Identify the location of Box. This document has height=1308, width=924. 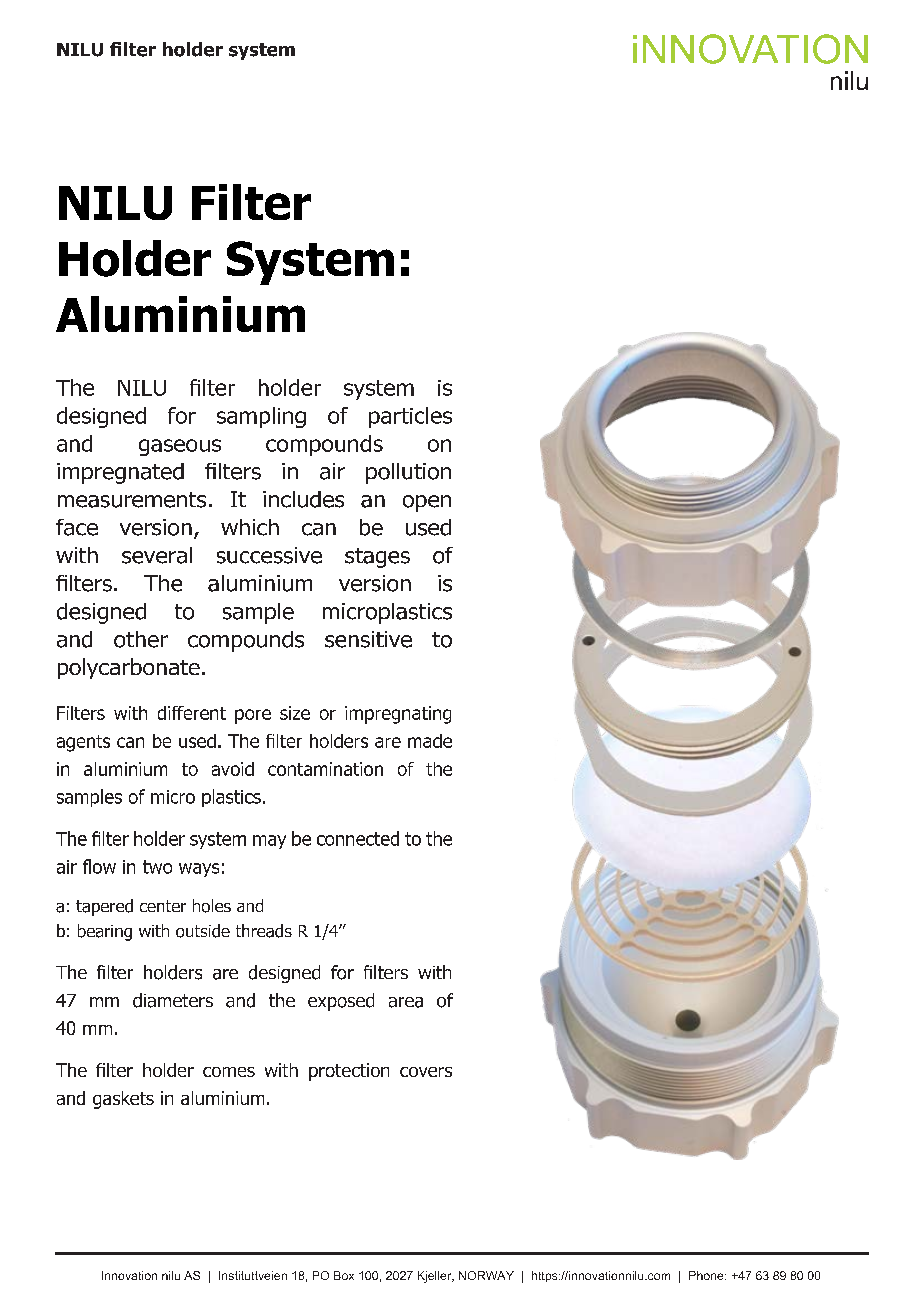
(344, 1275).
